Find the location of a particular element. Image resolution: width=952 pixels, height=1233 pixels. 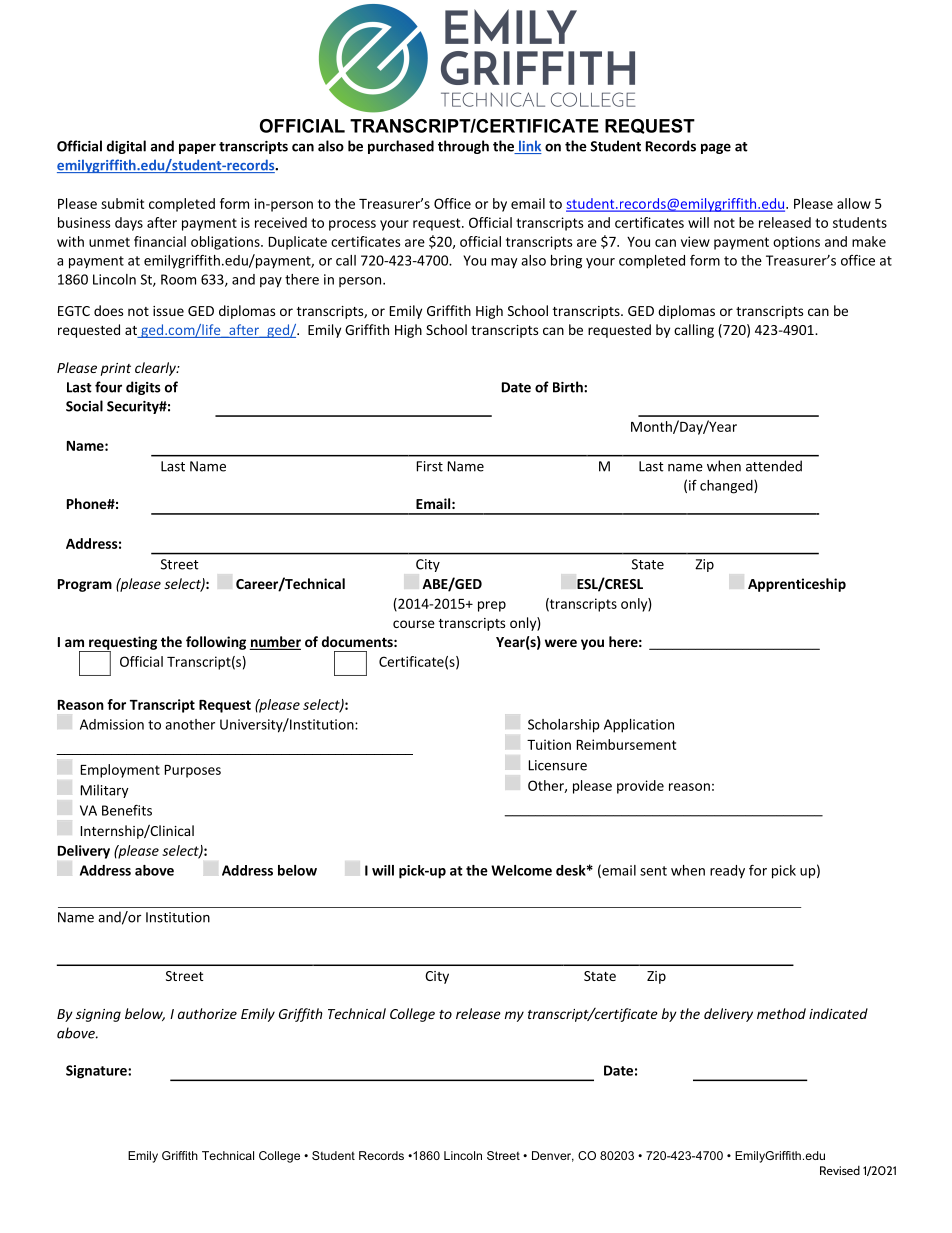

paper is located at coordinates (197, 148).
